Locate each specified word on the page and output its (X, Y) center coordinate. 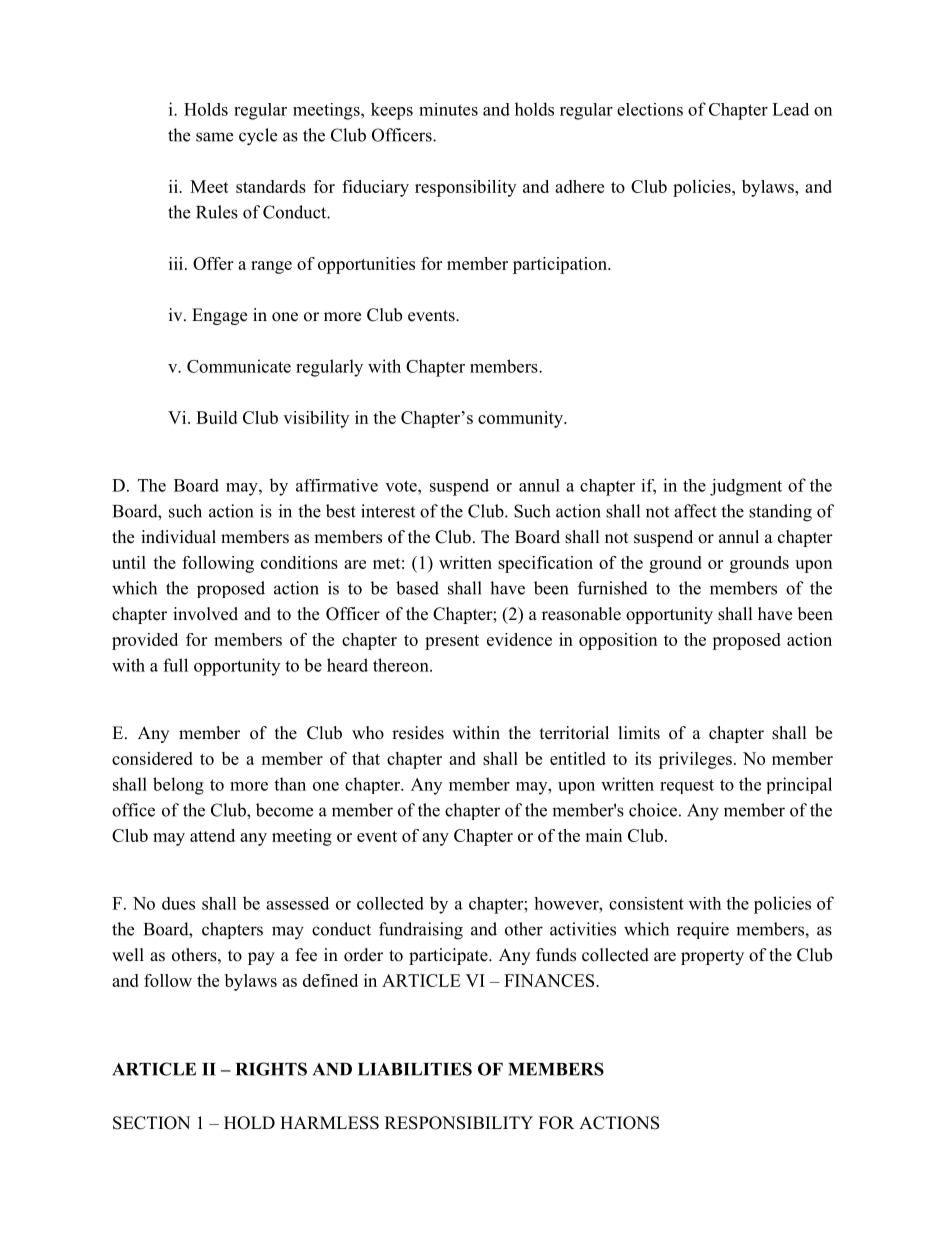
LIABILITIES (415, 1069)
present (452, 642)
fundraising (421, 931)
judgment (746, 487)
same (214, 137)
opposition (618, 641)
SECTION (151, 1123)
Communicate (239, 366)
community (521, 419)
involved (205, 614)
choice (653, 810)
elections (650, 109)
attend (212, 835)
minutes (448, 109)
